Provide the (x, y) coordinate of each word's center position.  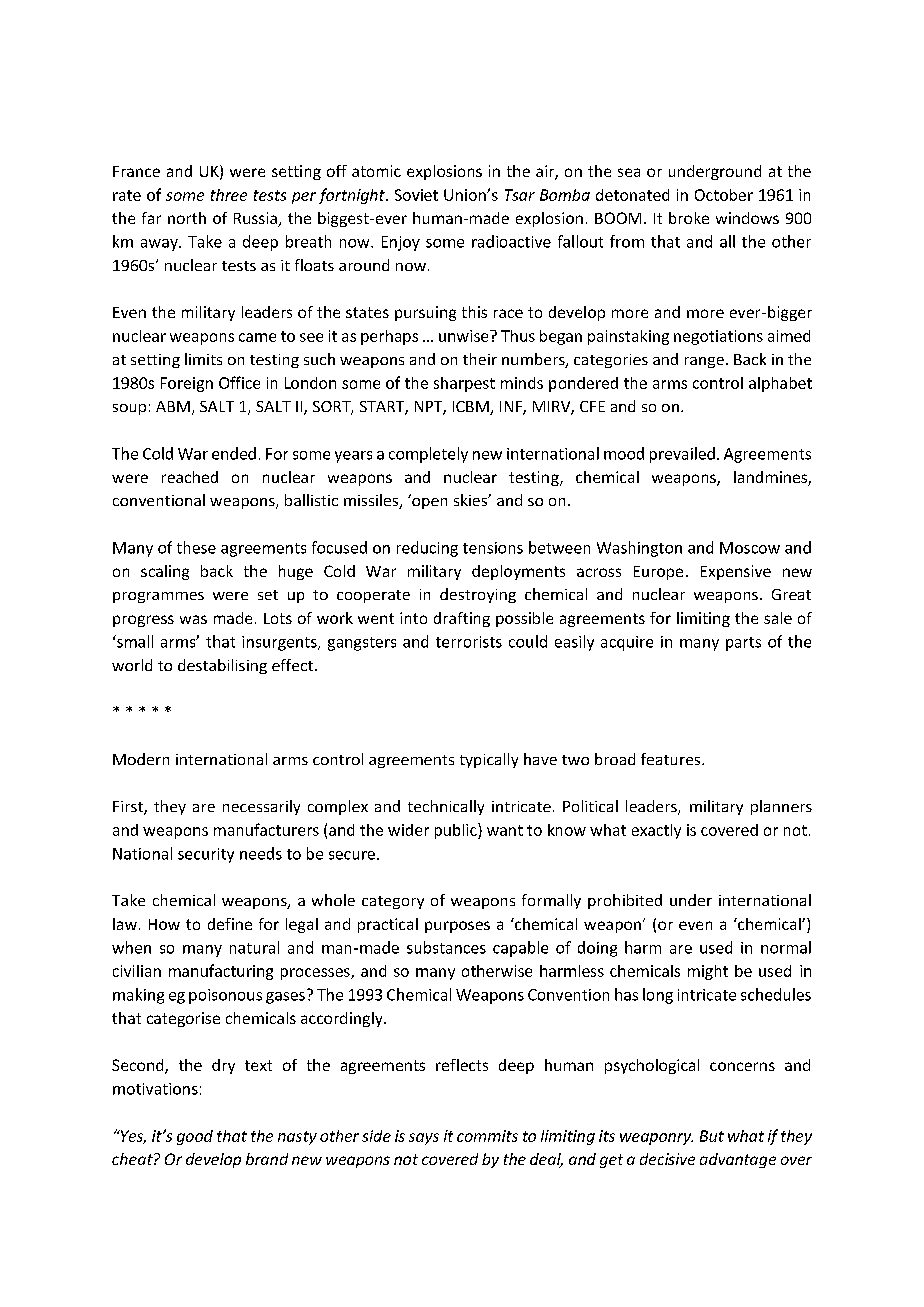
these (196, 547)
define (230, 924)
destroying (478, 595)
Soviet (416, 195)
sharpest (464, 384)
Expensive (736, 572)
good (195, 1137)
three (229, 195)
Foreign (187, 384)
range (704, 362)
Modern (141, 759)
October (724, 195)
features (672, 759)
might (708, 972)
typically (489, 760)
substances (446, 947)
